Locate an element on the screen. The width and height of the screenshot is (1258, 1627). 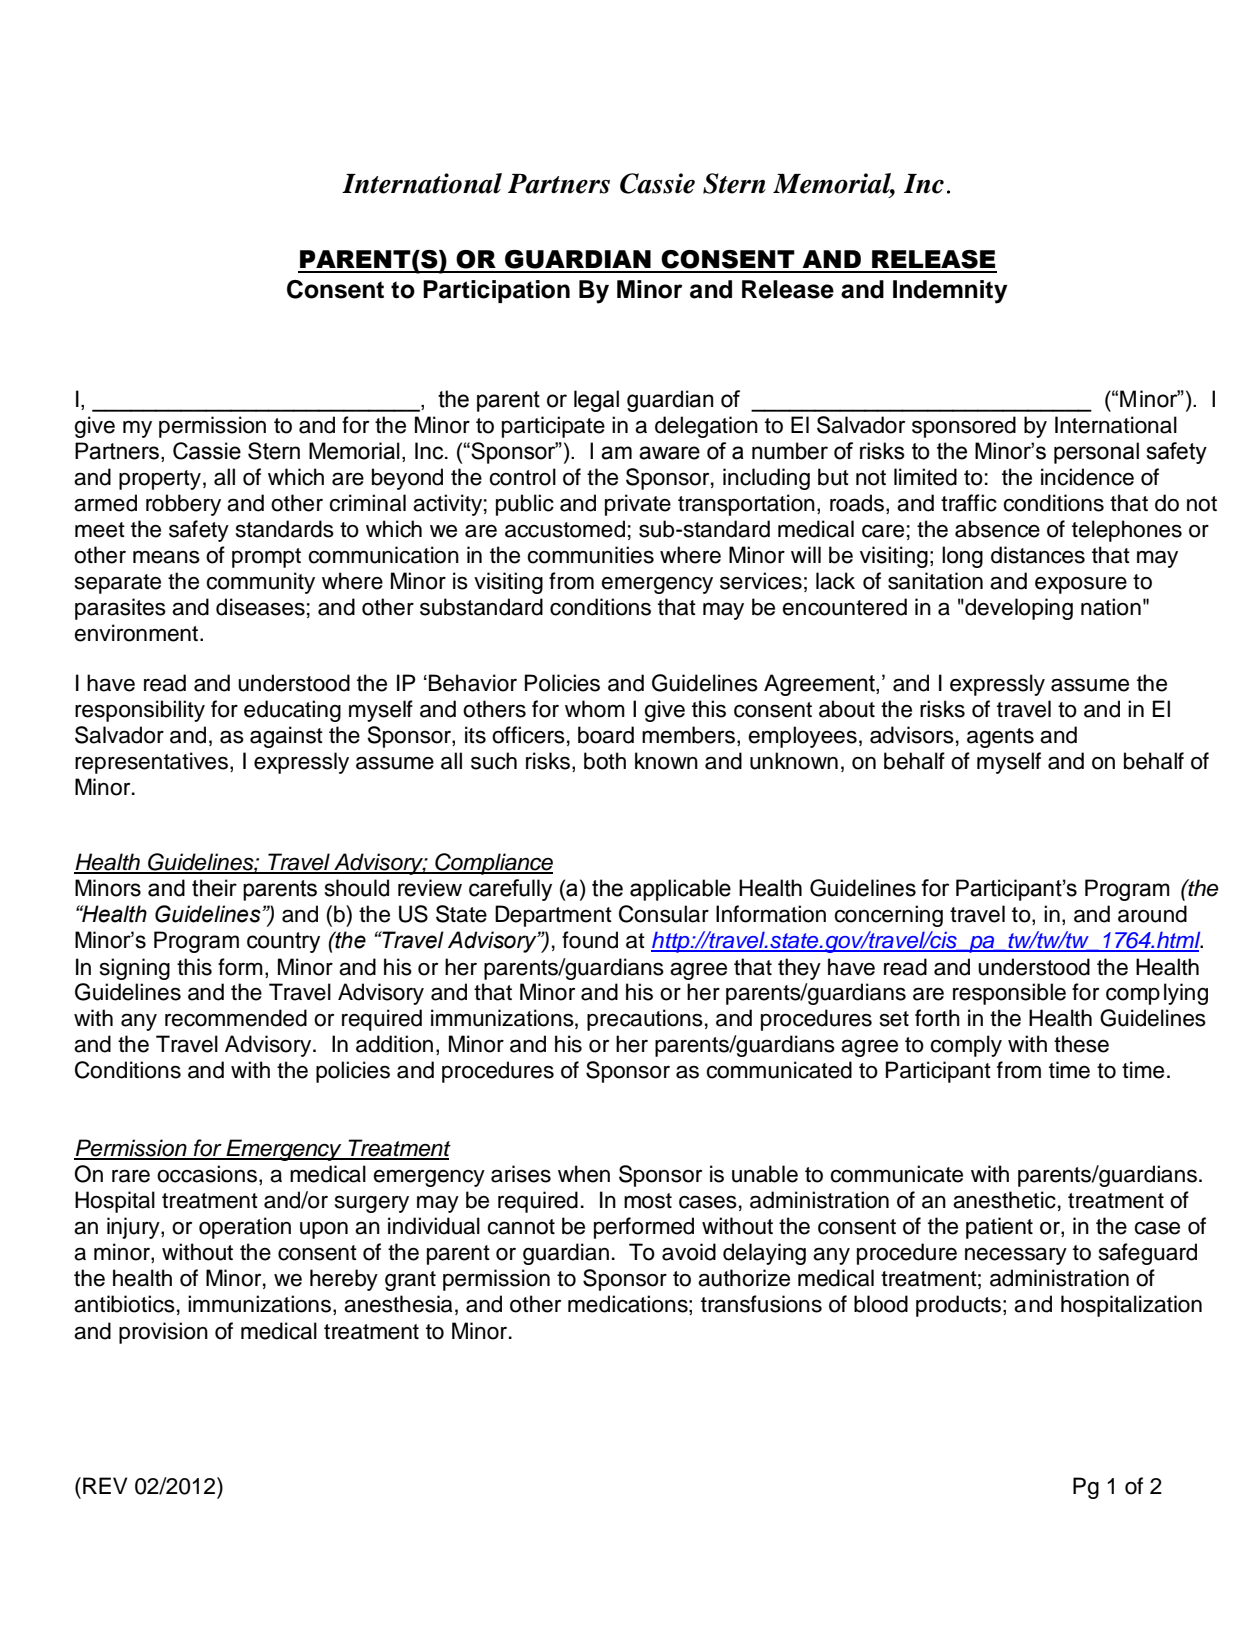
provision is located at coordinates (163, 1333).
